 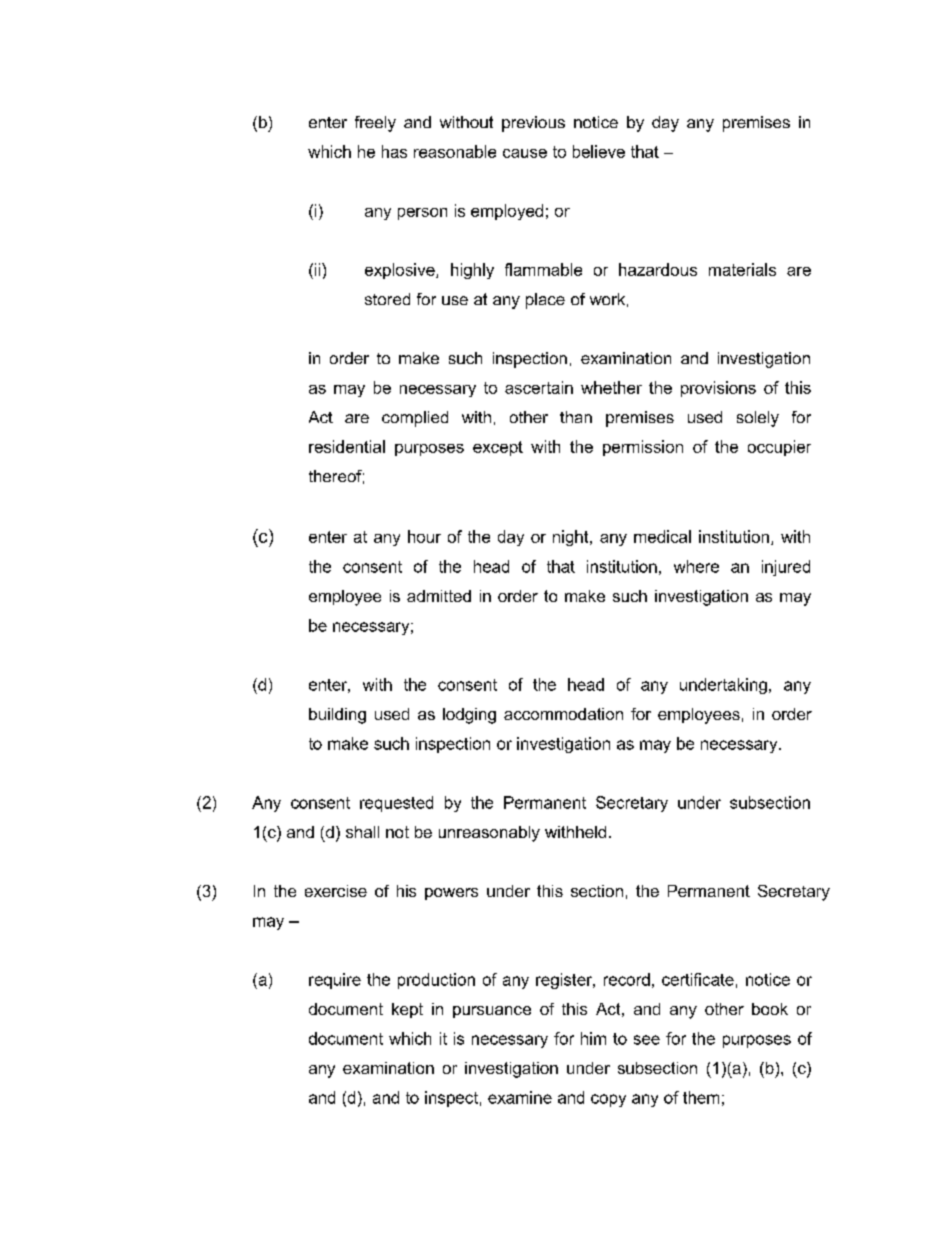 What do you see at coordinates (525, 153) in the page?
I see `cause` at bounding box center [525, 153].
